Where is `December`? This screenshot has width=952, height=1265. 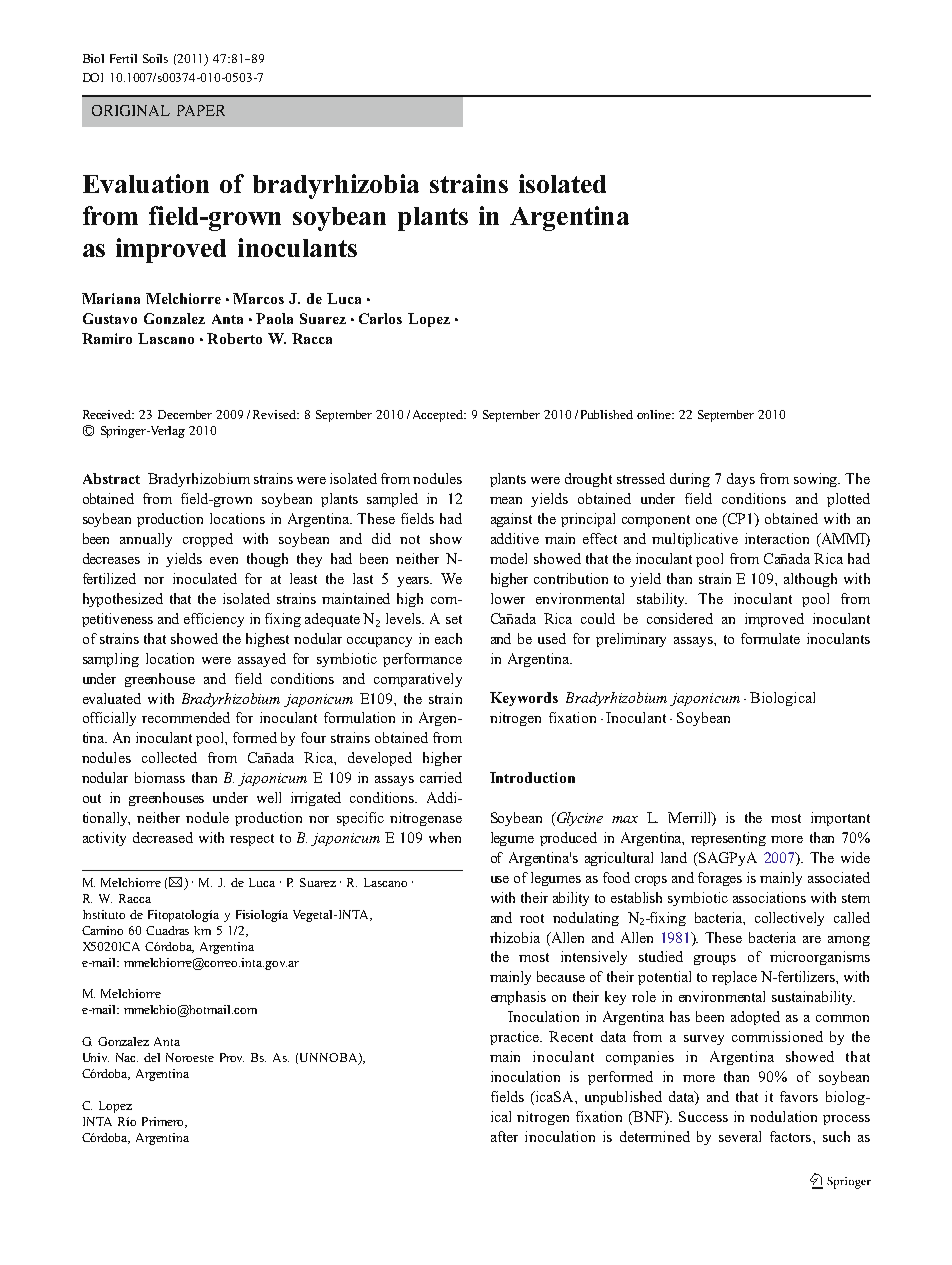 December is located at coordinates (185, 414).
